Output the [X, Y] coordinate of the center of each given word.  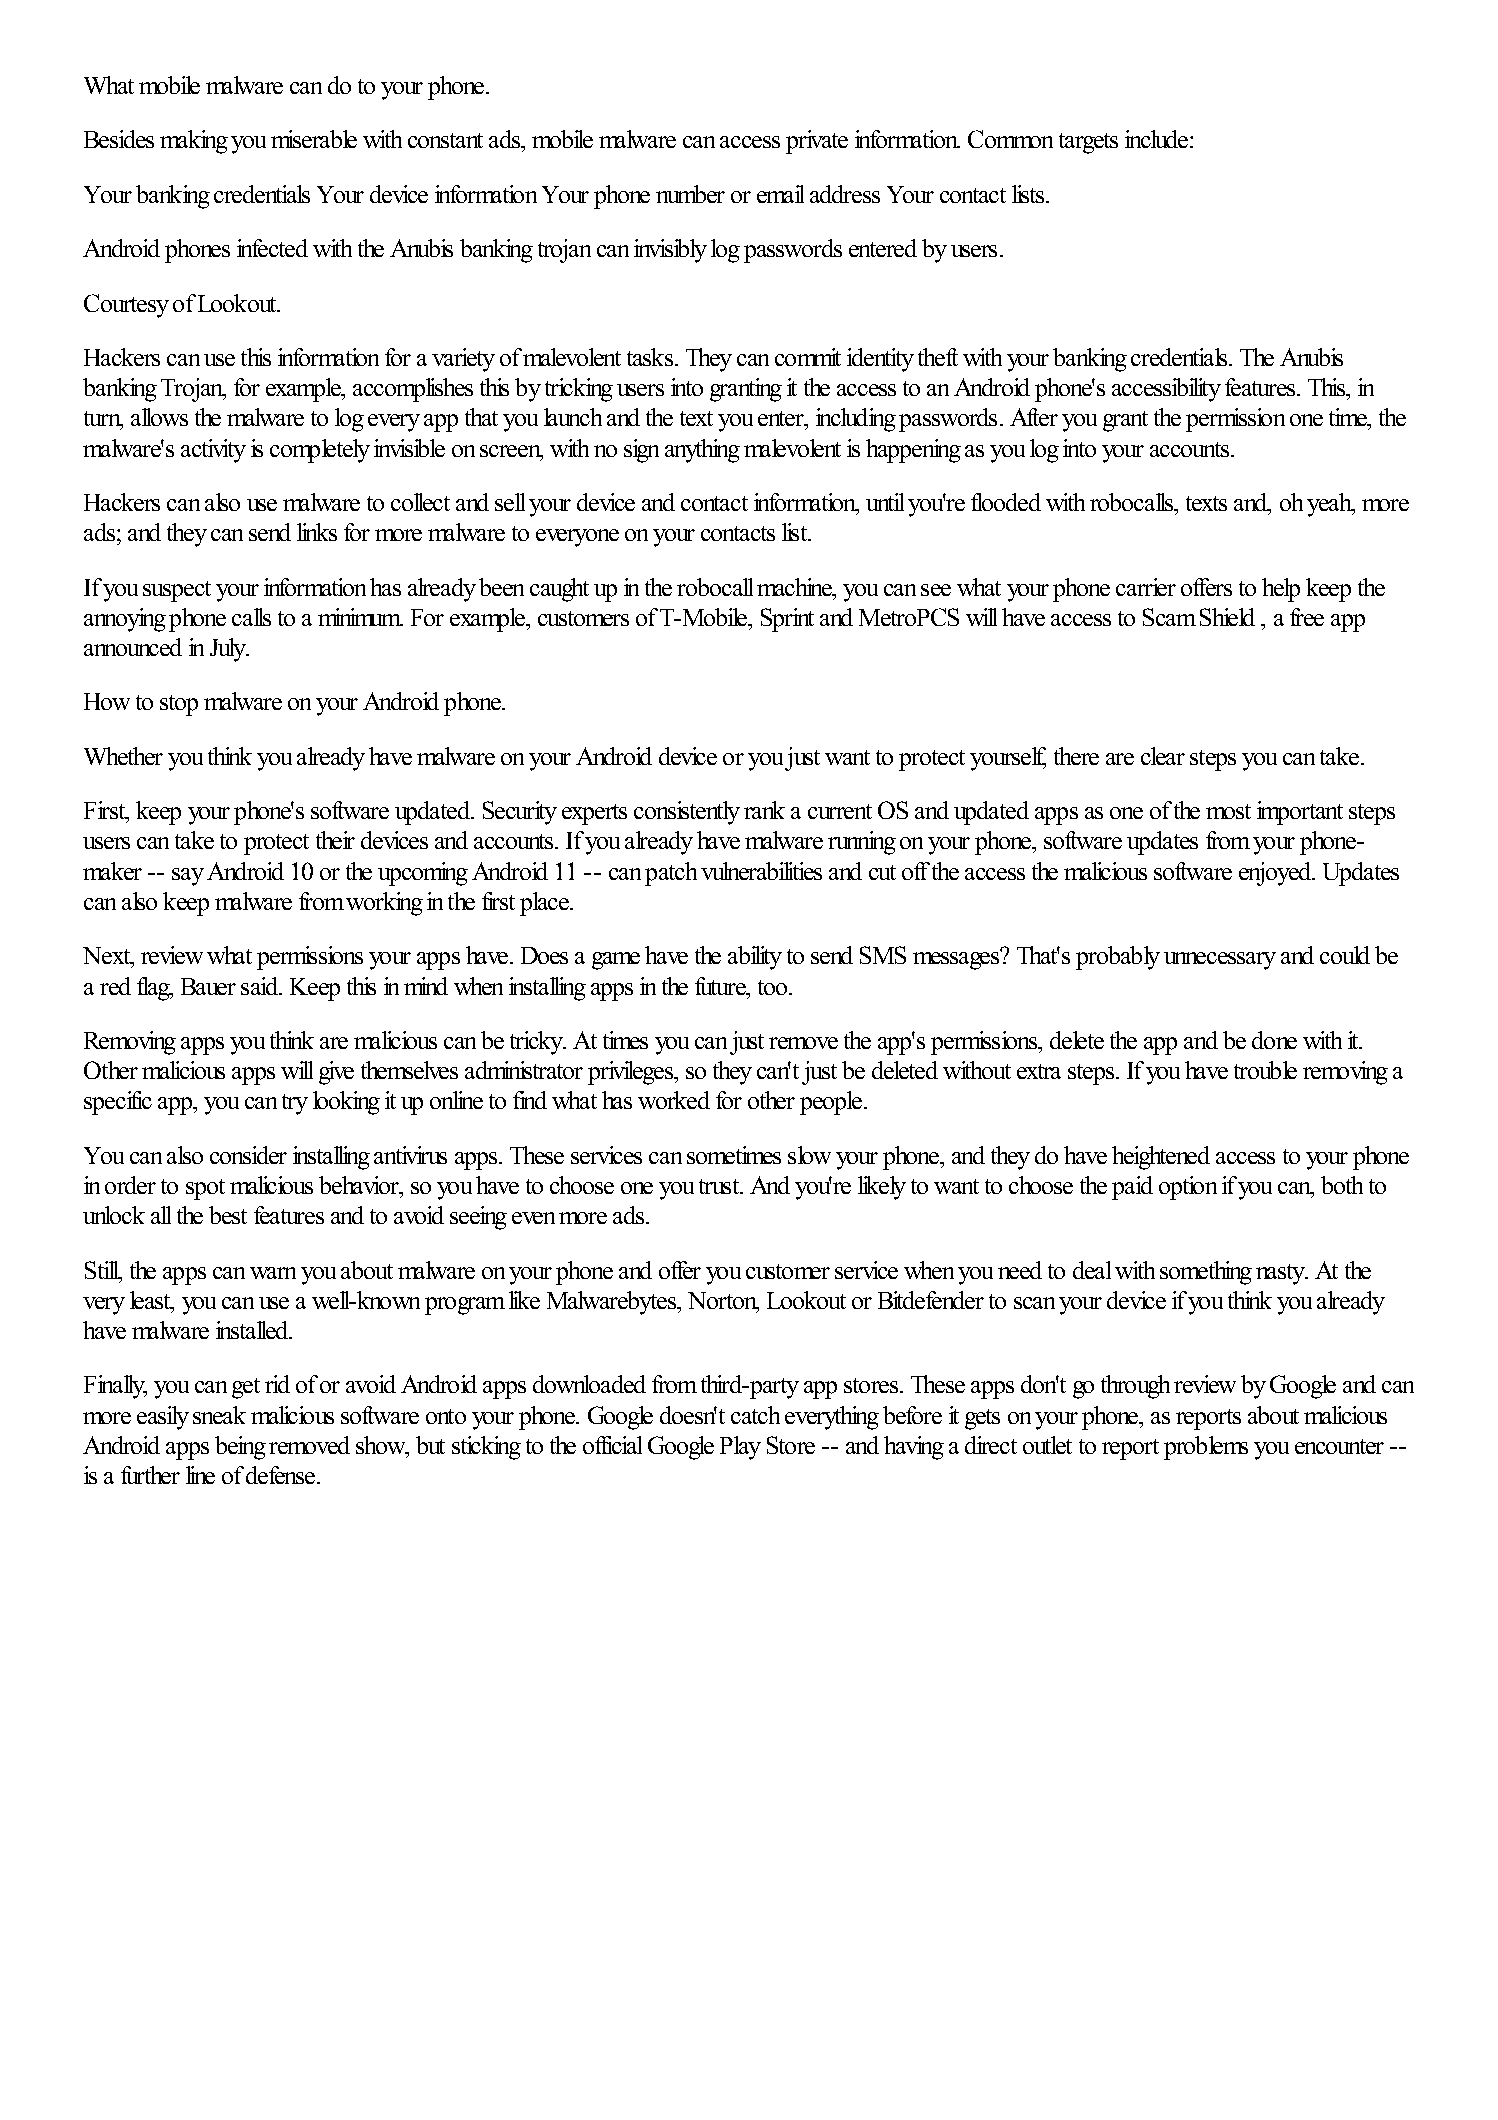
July [229, 650]
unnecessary [1220, 961]
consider [248, 1155]
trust [720, 1186]
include [1158, 139]
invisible [409, 448]
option [1188, 1188]
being [240, 1448]
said [261, 986]
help [1281, 590]
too [774, 987]
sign [641, 451]
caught [559, 590]
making [194, 142]
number [690, 194]
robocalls [1133, 502]
